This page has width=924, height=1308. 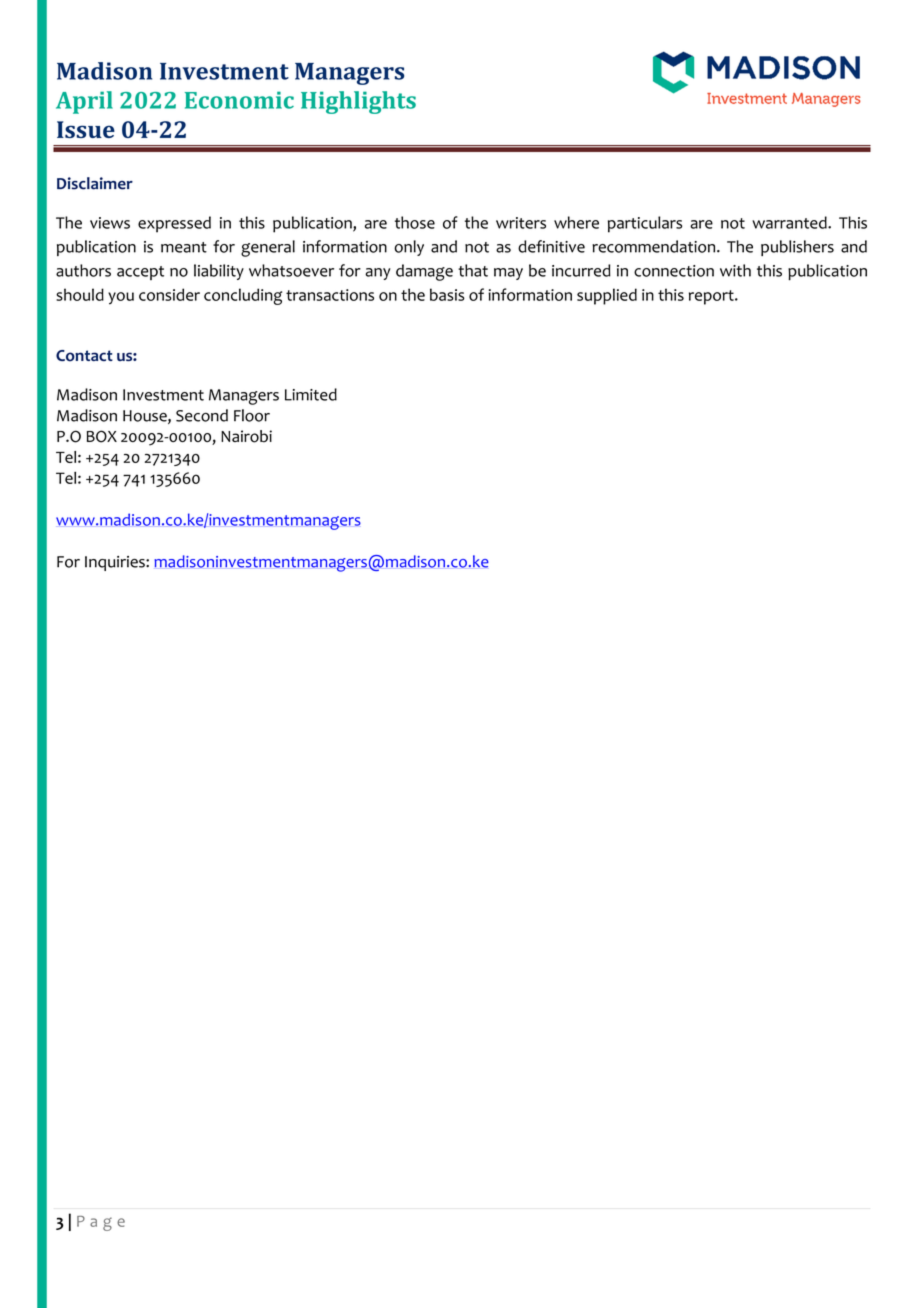 I want to click on Highlights, so click(x=358, y=102).
